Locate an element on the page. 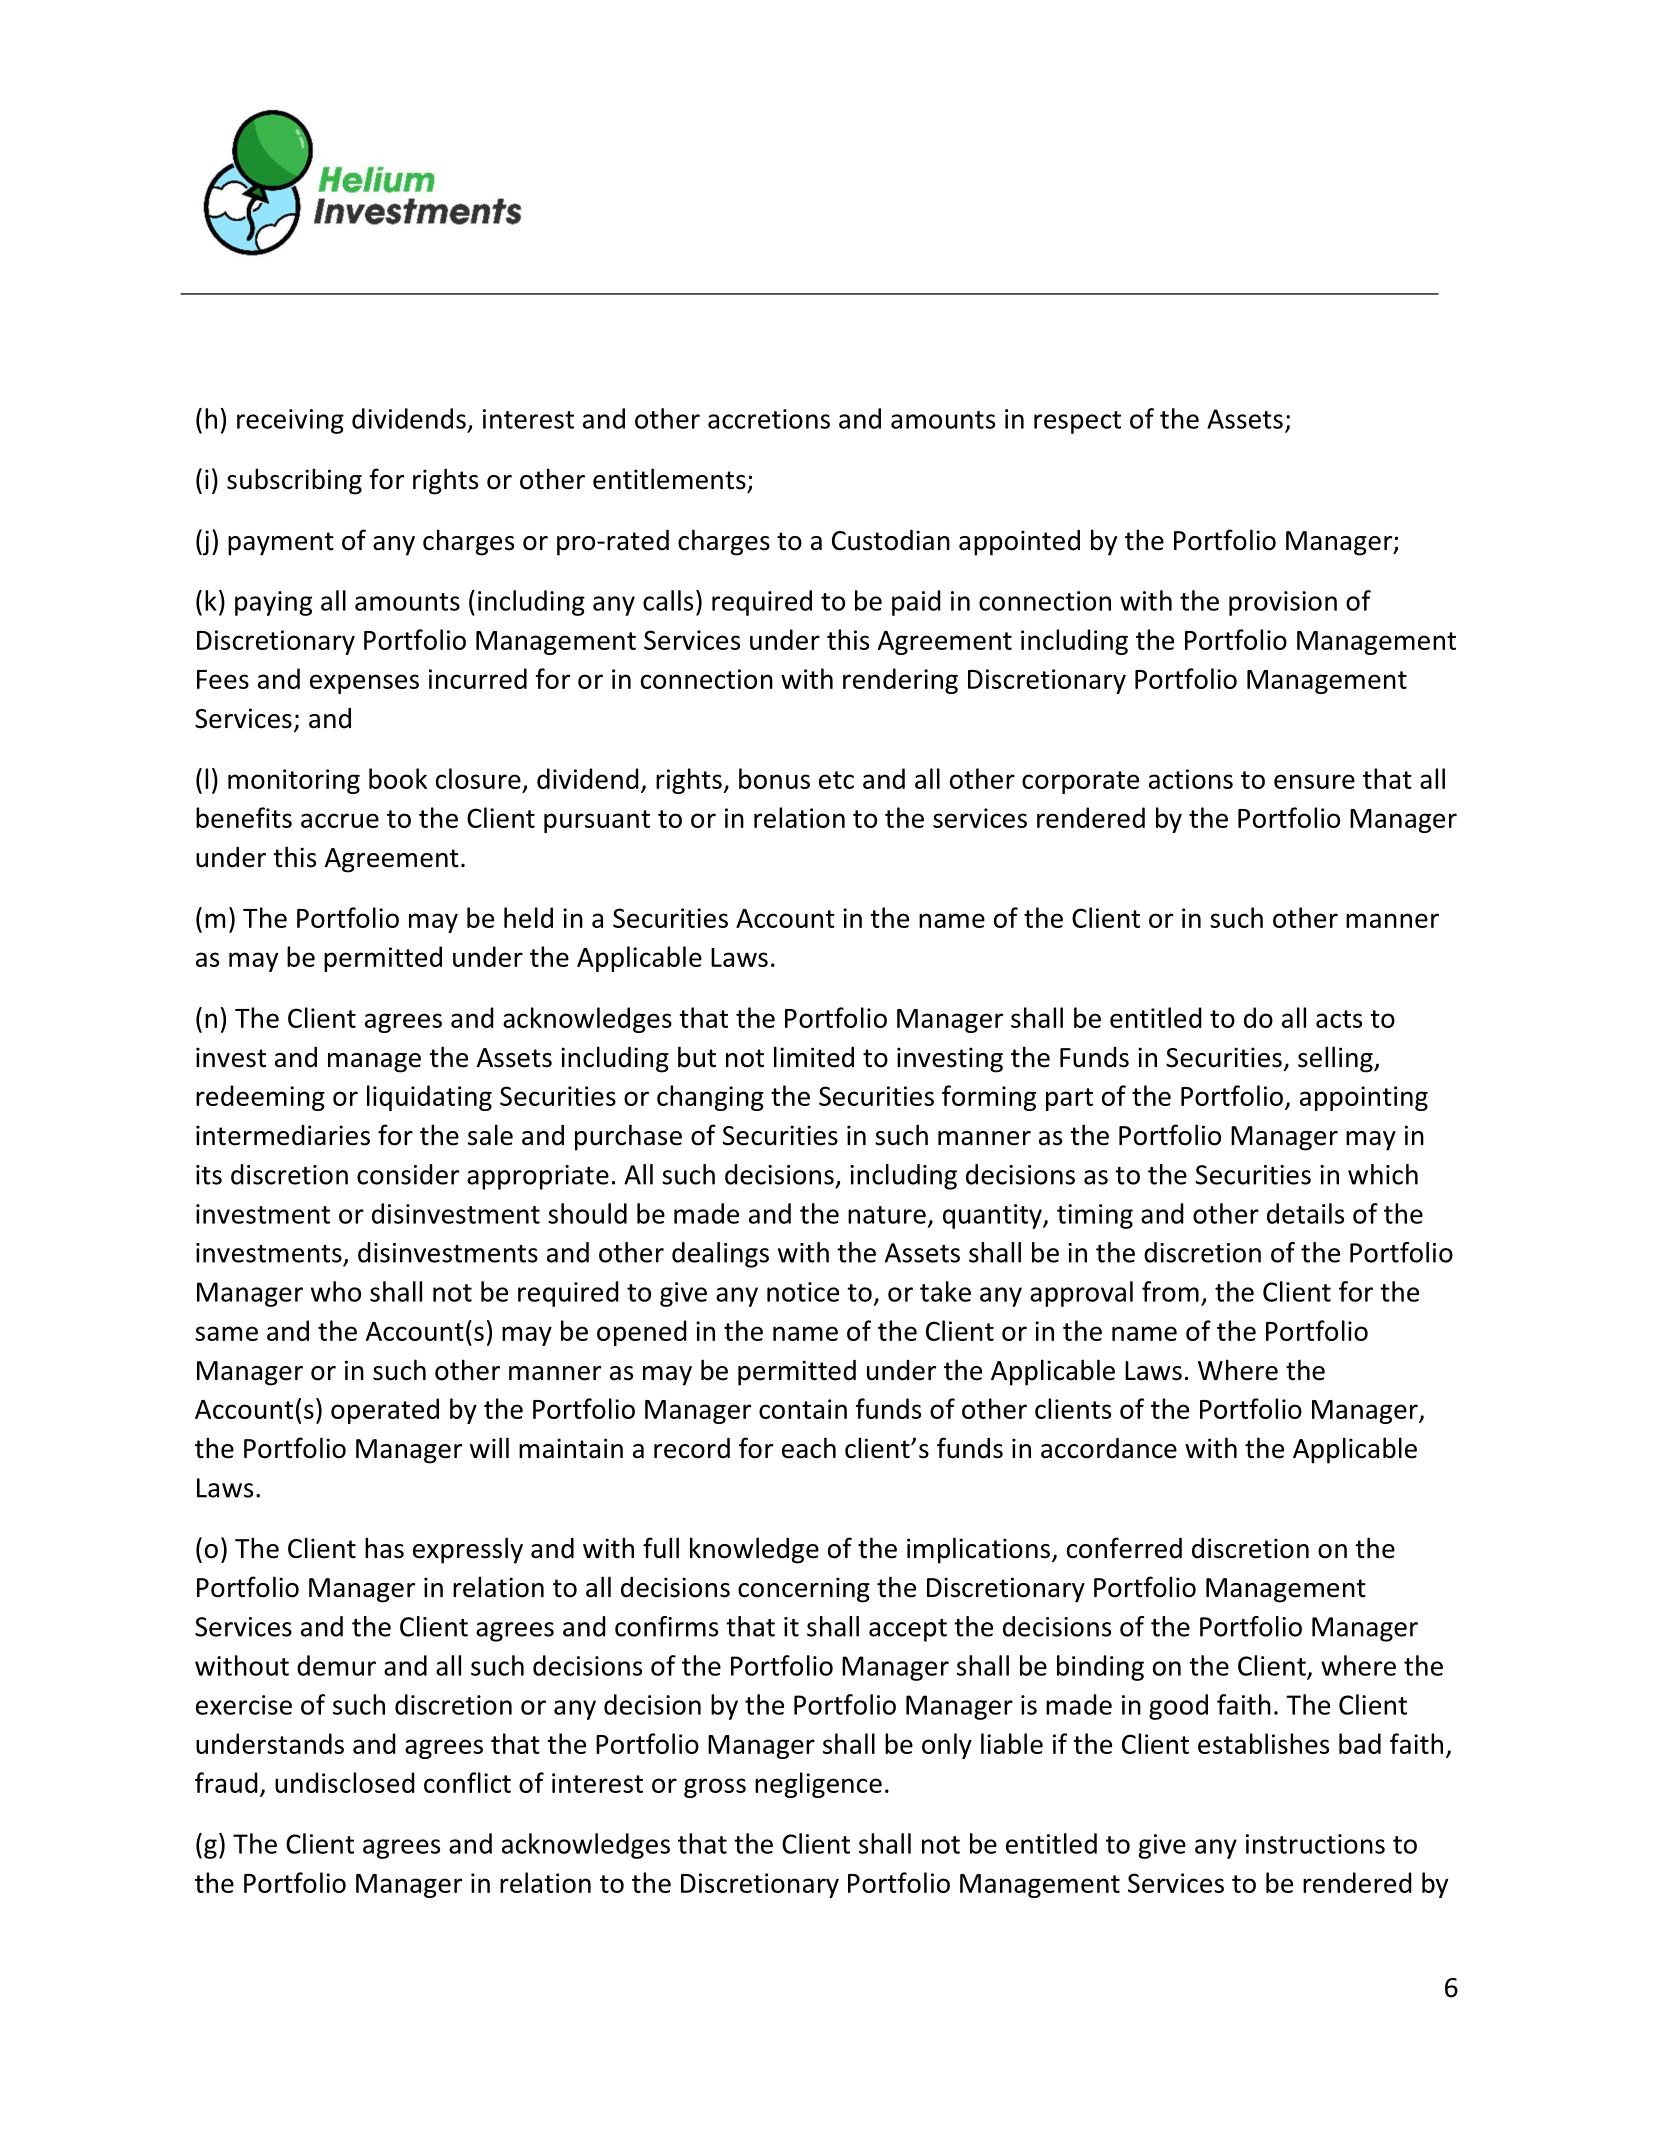  contain is located at coordinates (803, 1409).
